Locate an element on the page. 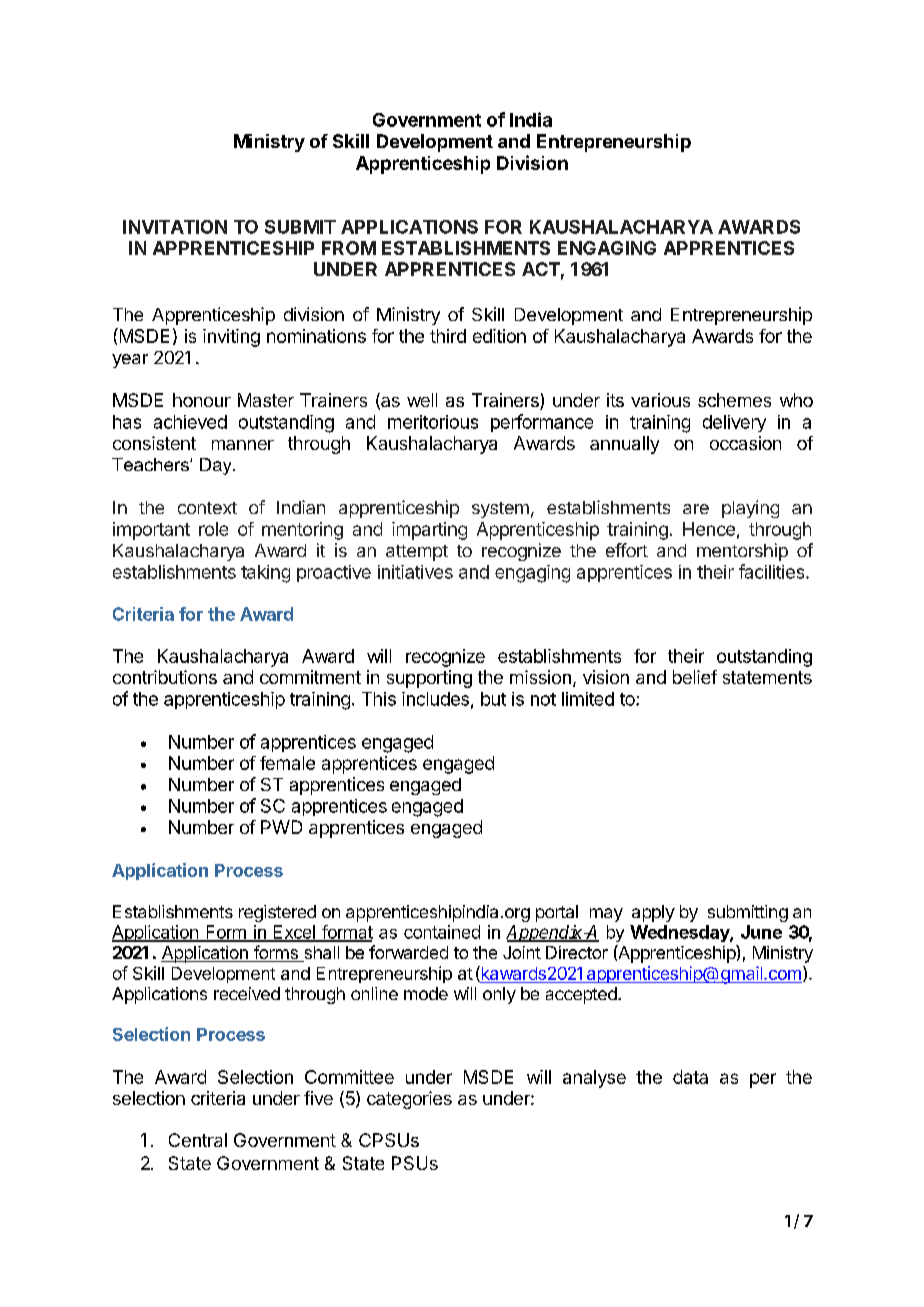 The height and width of the document is (1307, 924). FROM is located at coordinates (349, 248).
